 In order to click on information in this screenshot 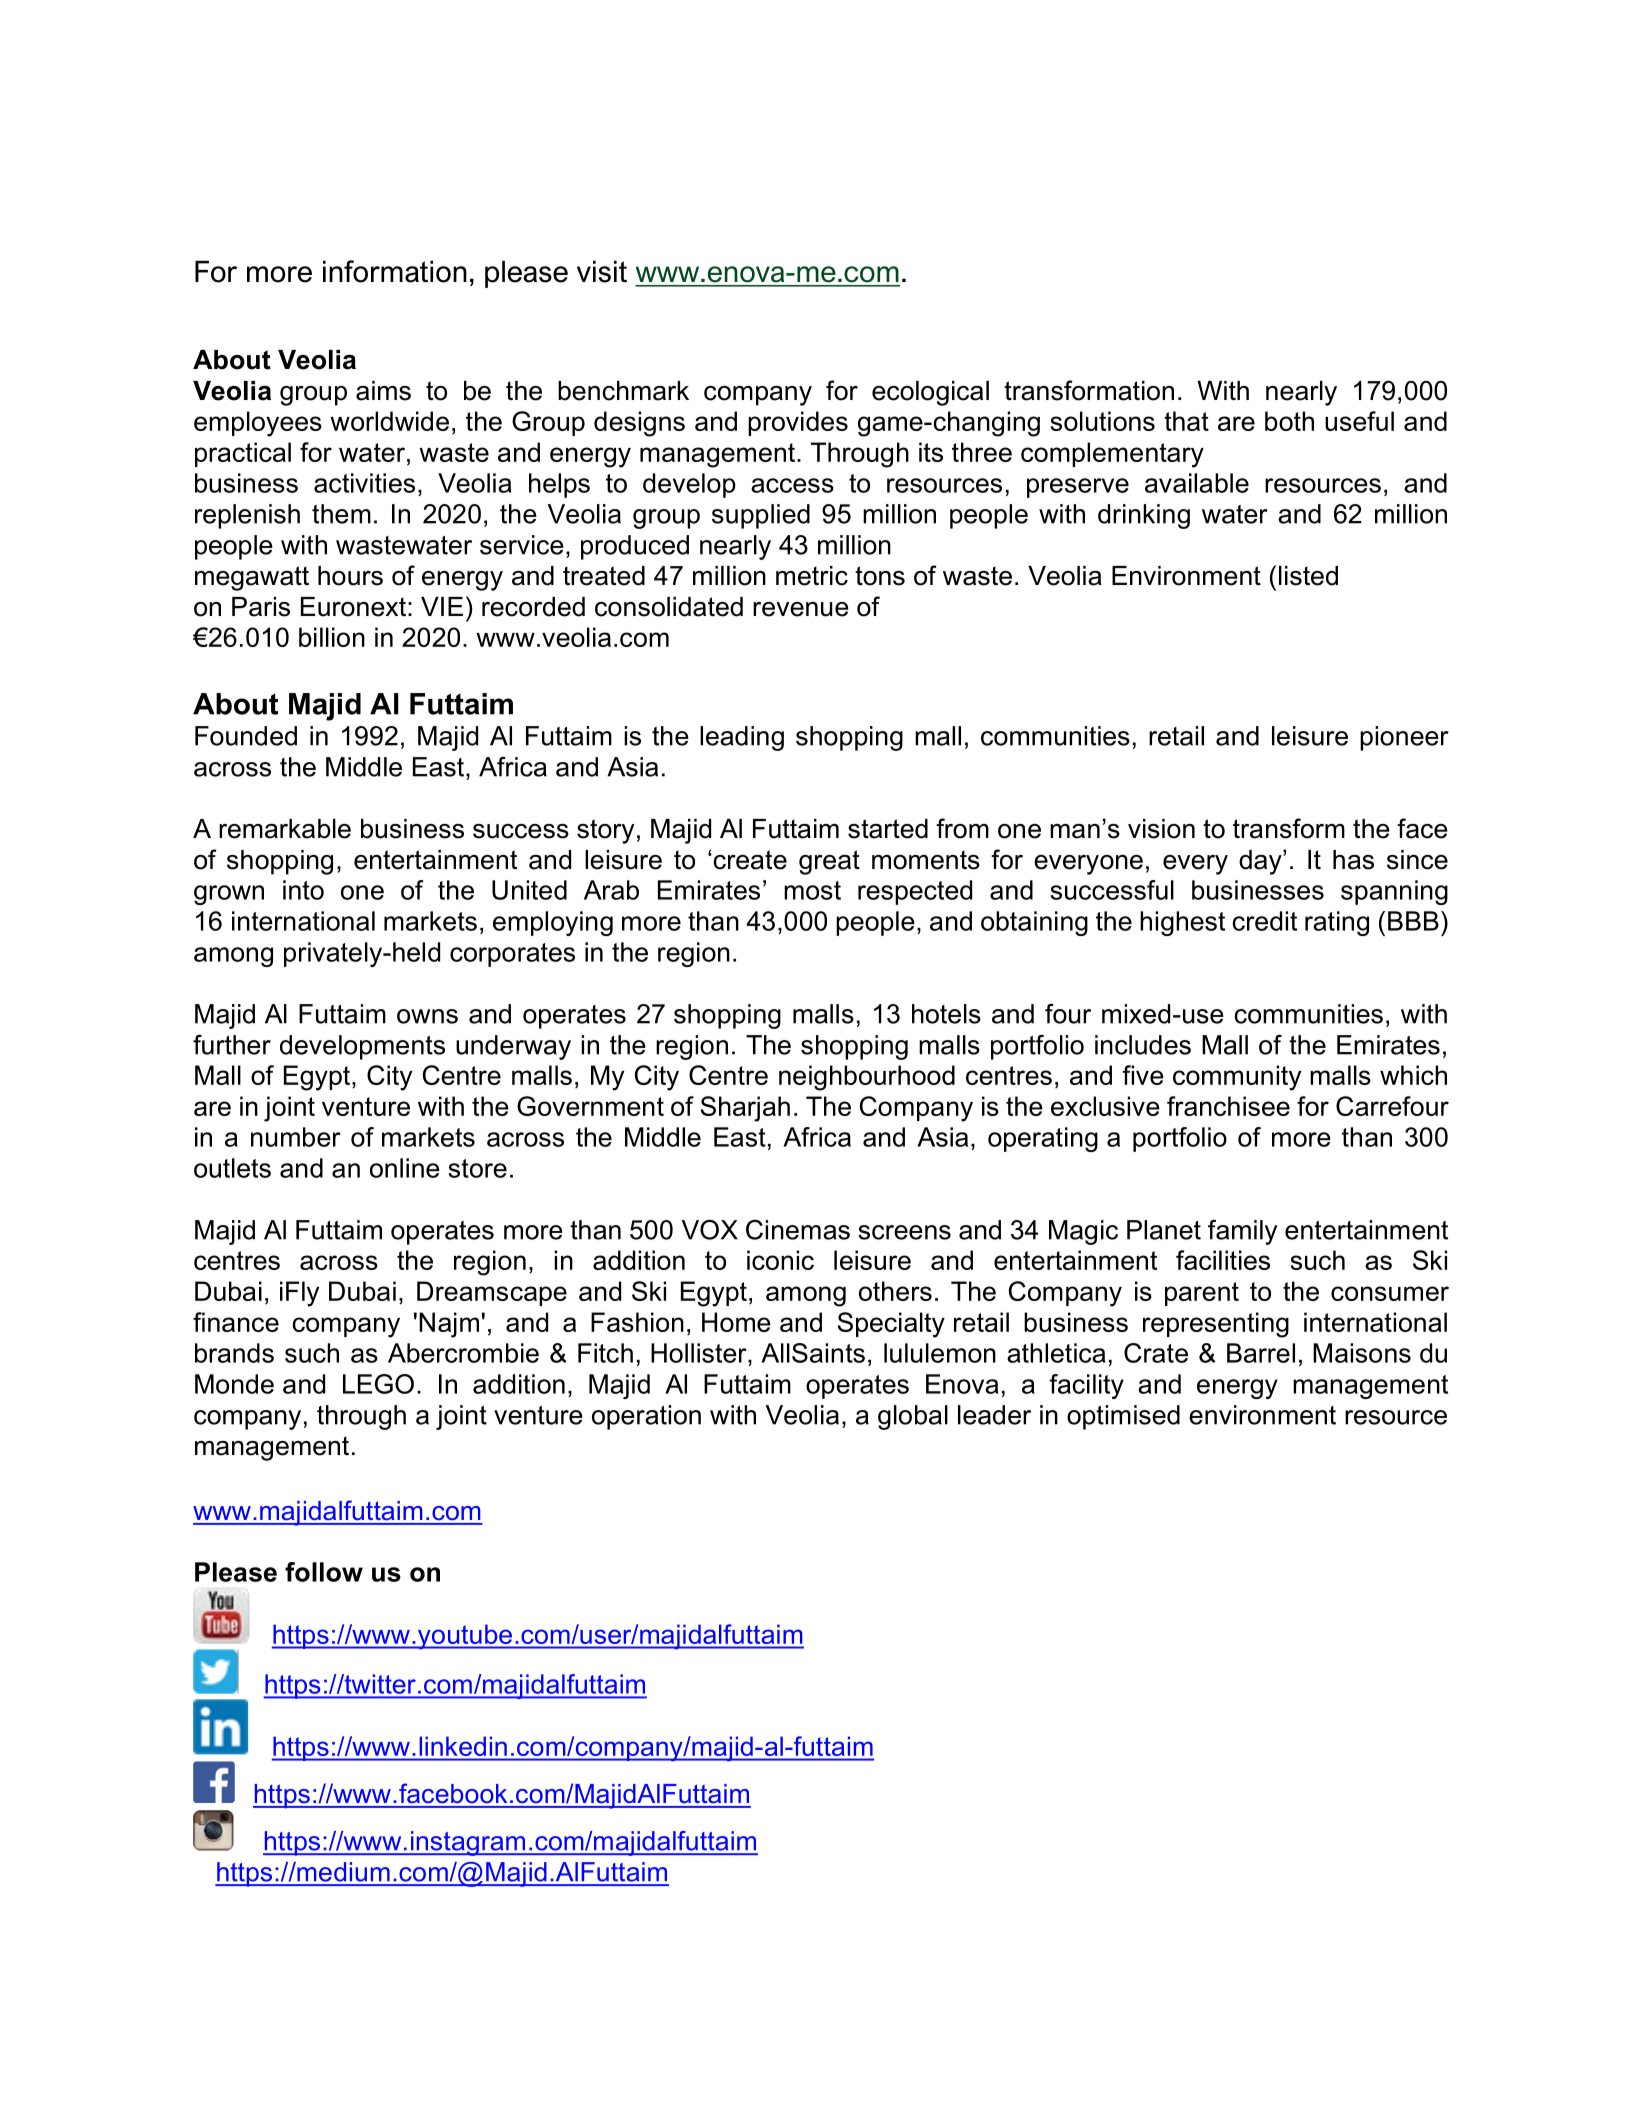, I will do `click(395, 271)`.
